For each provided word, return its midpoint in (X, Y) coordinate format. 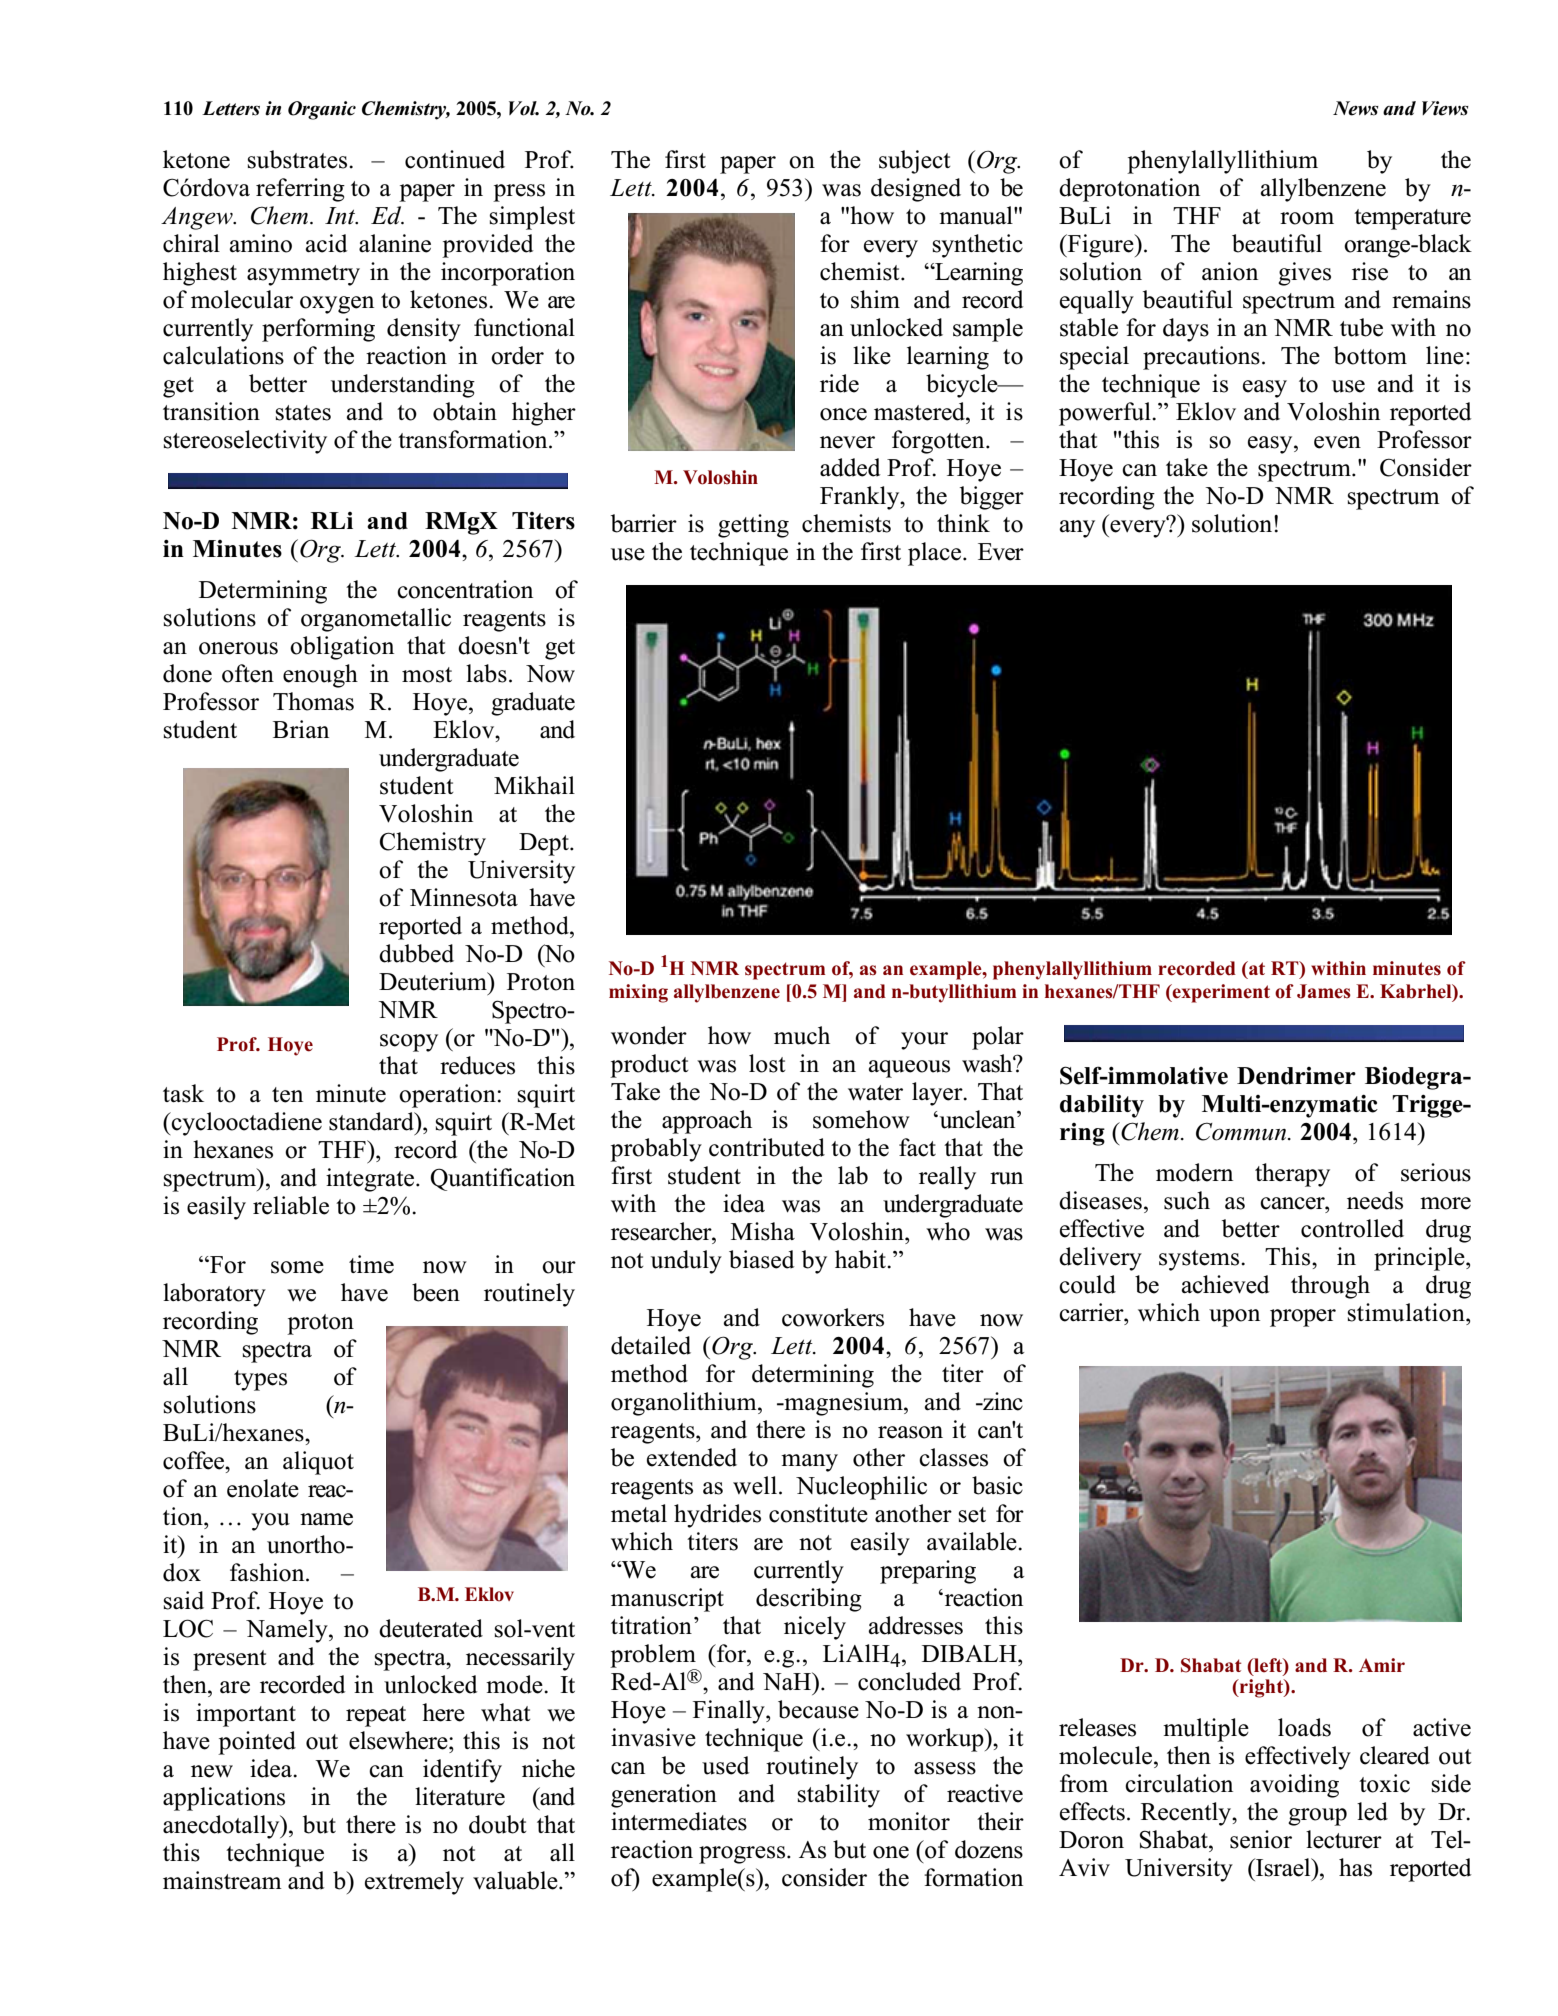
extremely (414, 1883)
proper (1303, 1318)
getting (753, 526)
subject (915, 162)
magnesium (843, 1404)
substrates (299, 159)
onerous (238, 648)
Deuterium (434, 981)
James (1324, 991)
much (802, 1035)
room (1307, 218)
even (1337, 442)
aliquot (318, 1463)
